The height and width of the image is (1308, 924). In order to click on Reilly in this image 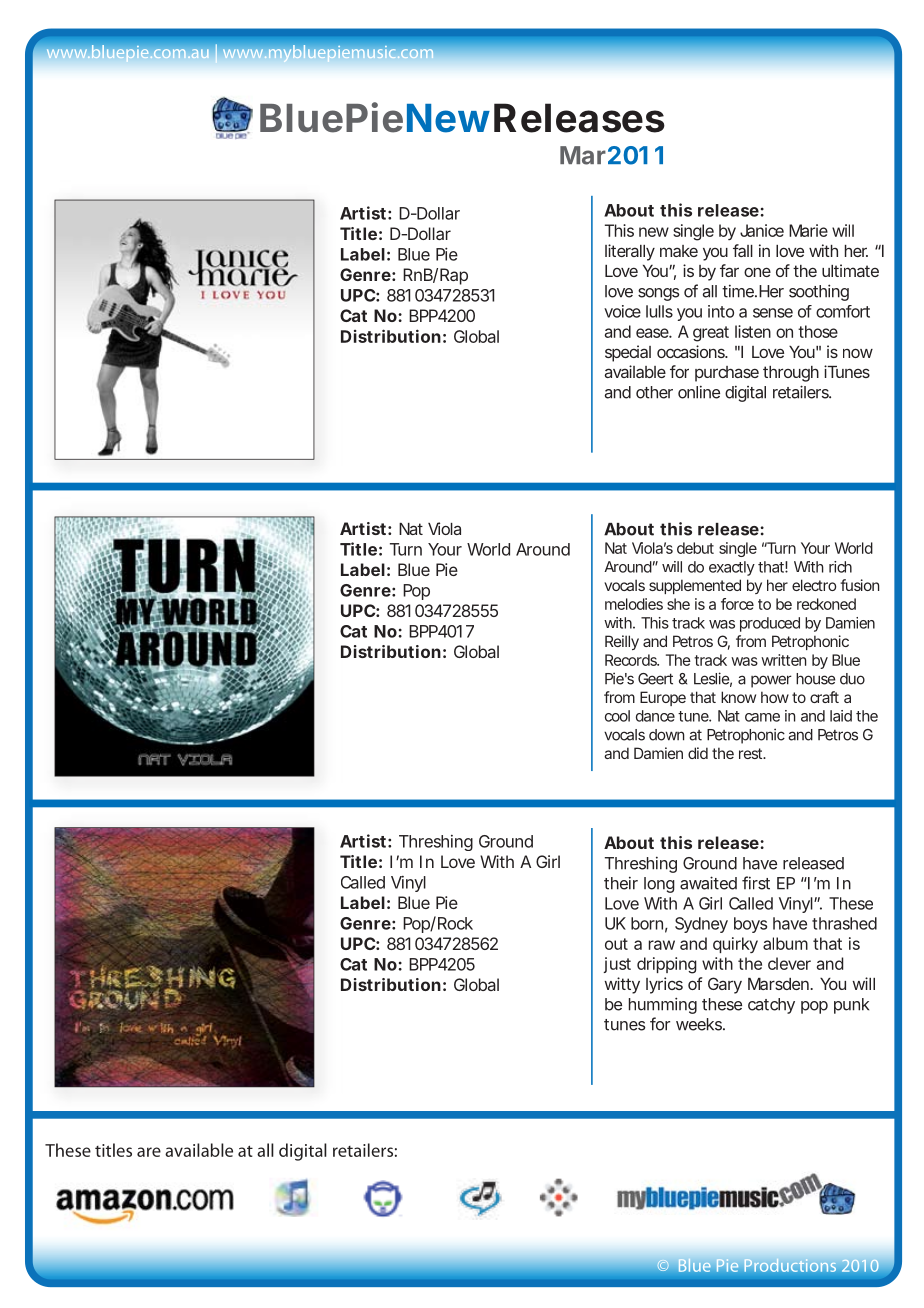, I will do `click(622, 642)`.
